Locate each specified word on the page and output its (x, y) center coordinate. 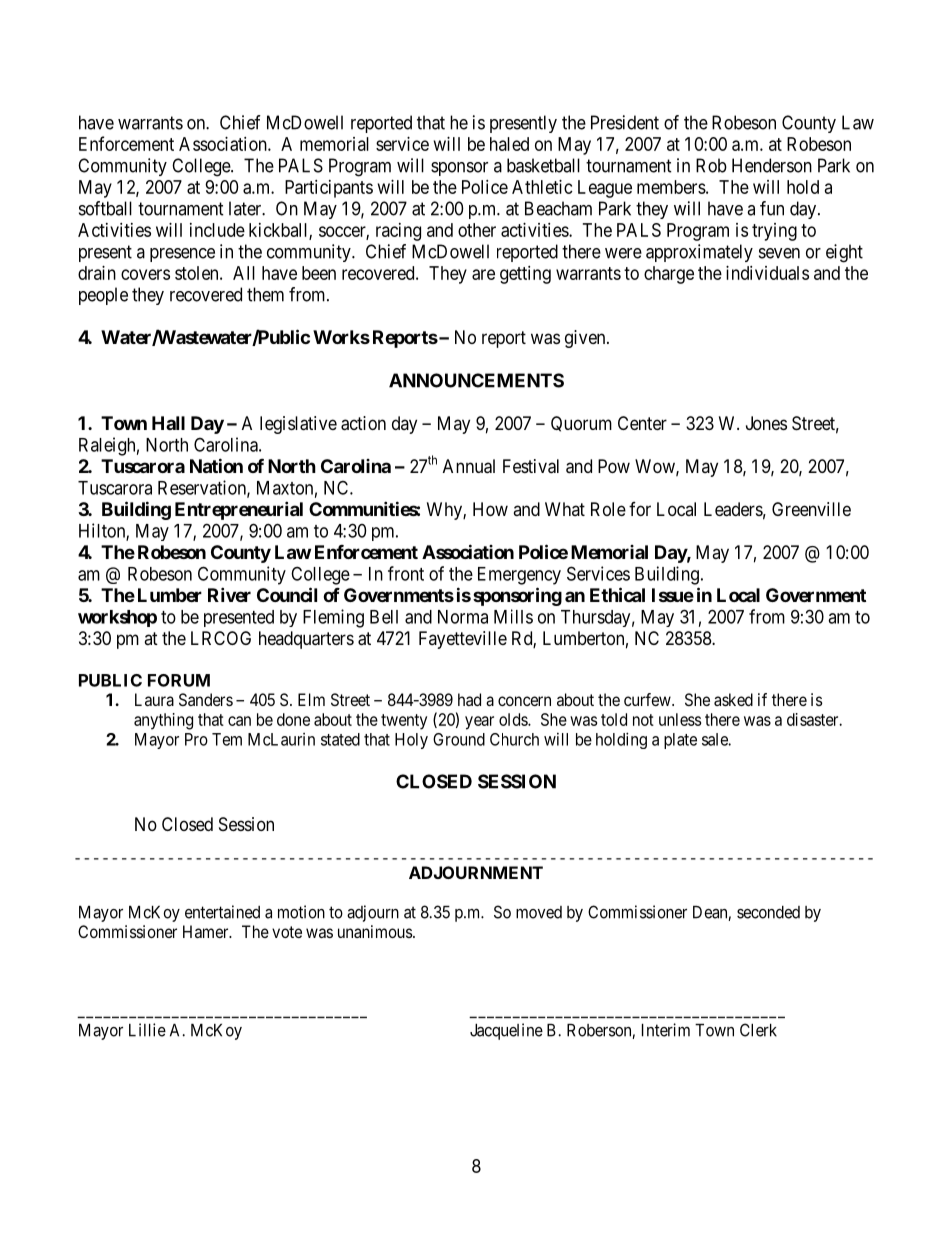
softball (105, 208)
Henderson (772, 165)
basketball (543, 165)
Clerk (758, 1030)
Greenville (811, 509)
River (229, 594)
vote (287, 932)
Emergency (519, 576)
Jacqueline (506, 1031)
